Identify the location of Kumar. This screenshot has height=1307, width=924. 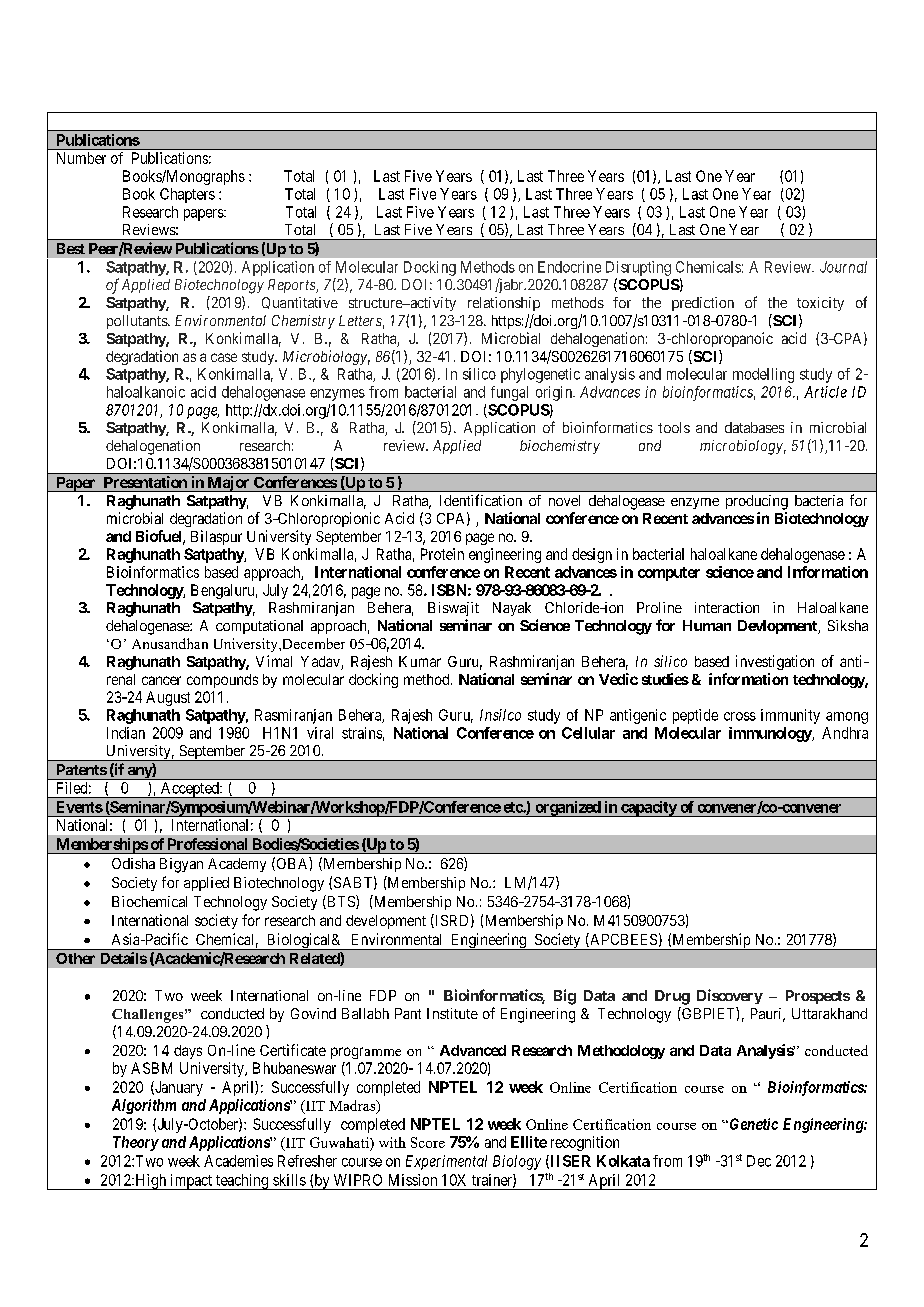
(420, 661).
